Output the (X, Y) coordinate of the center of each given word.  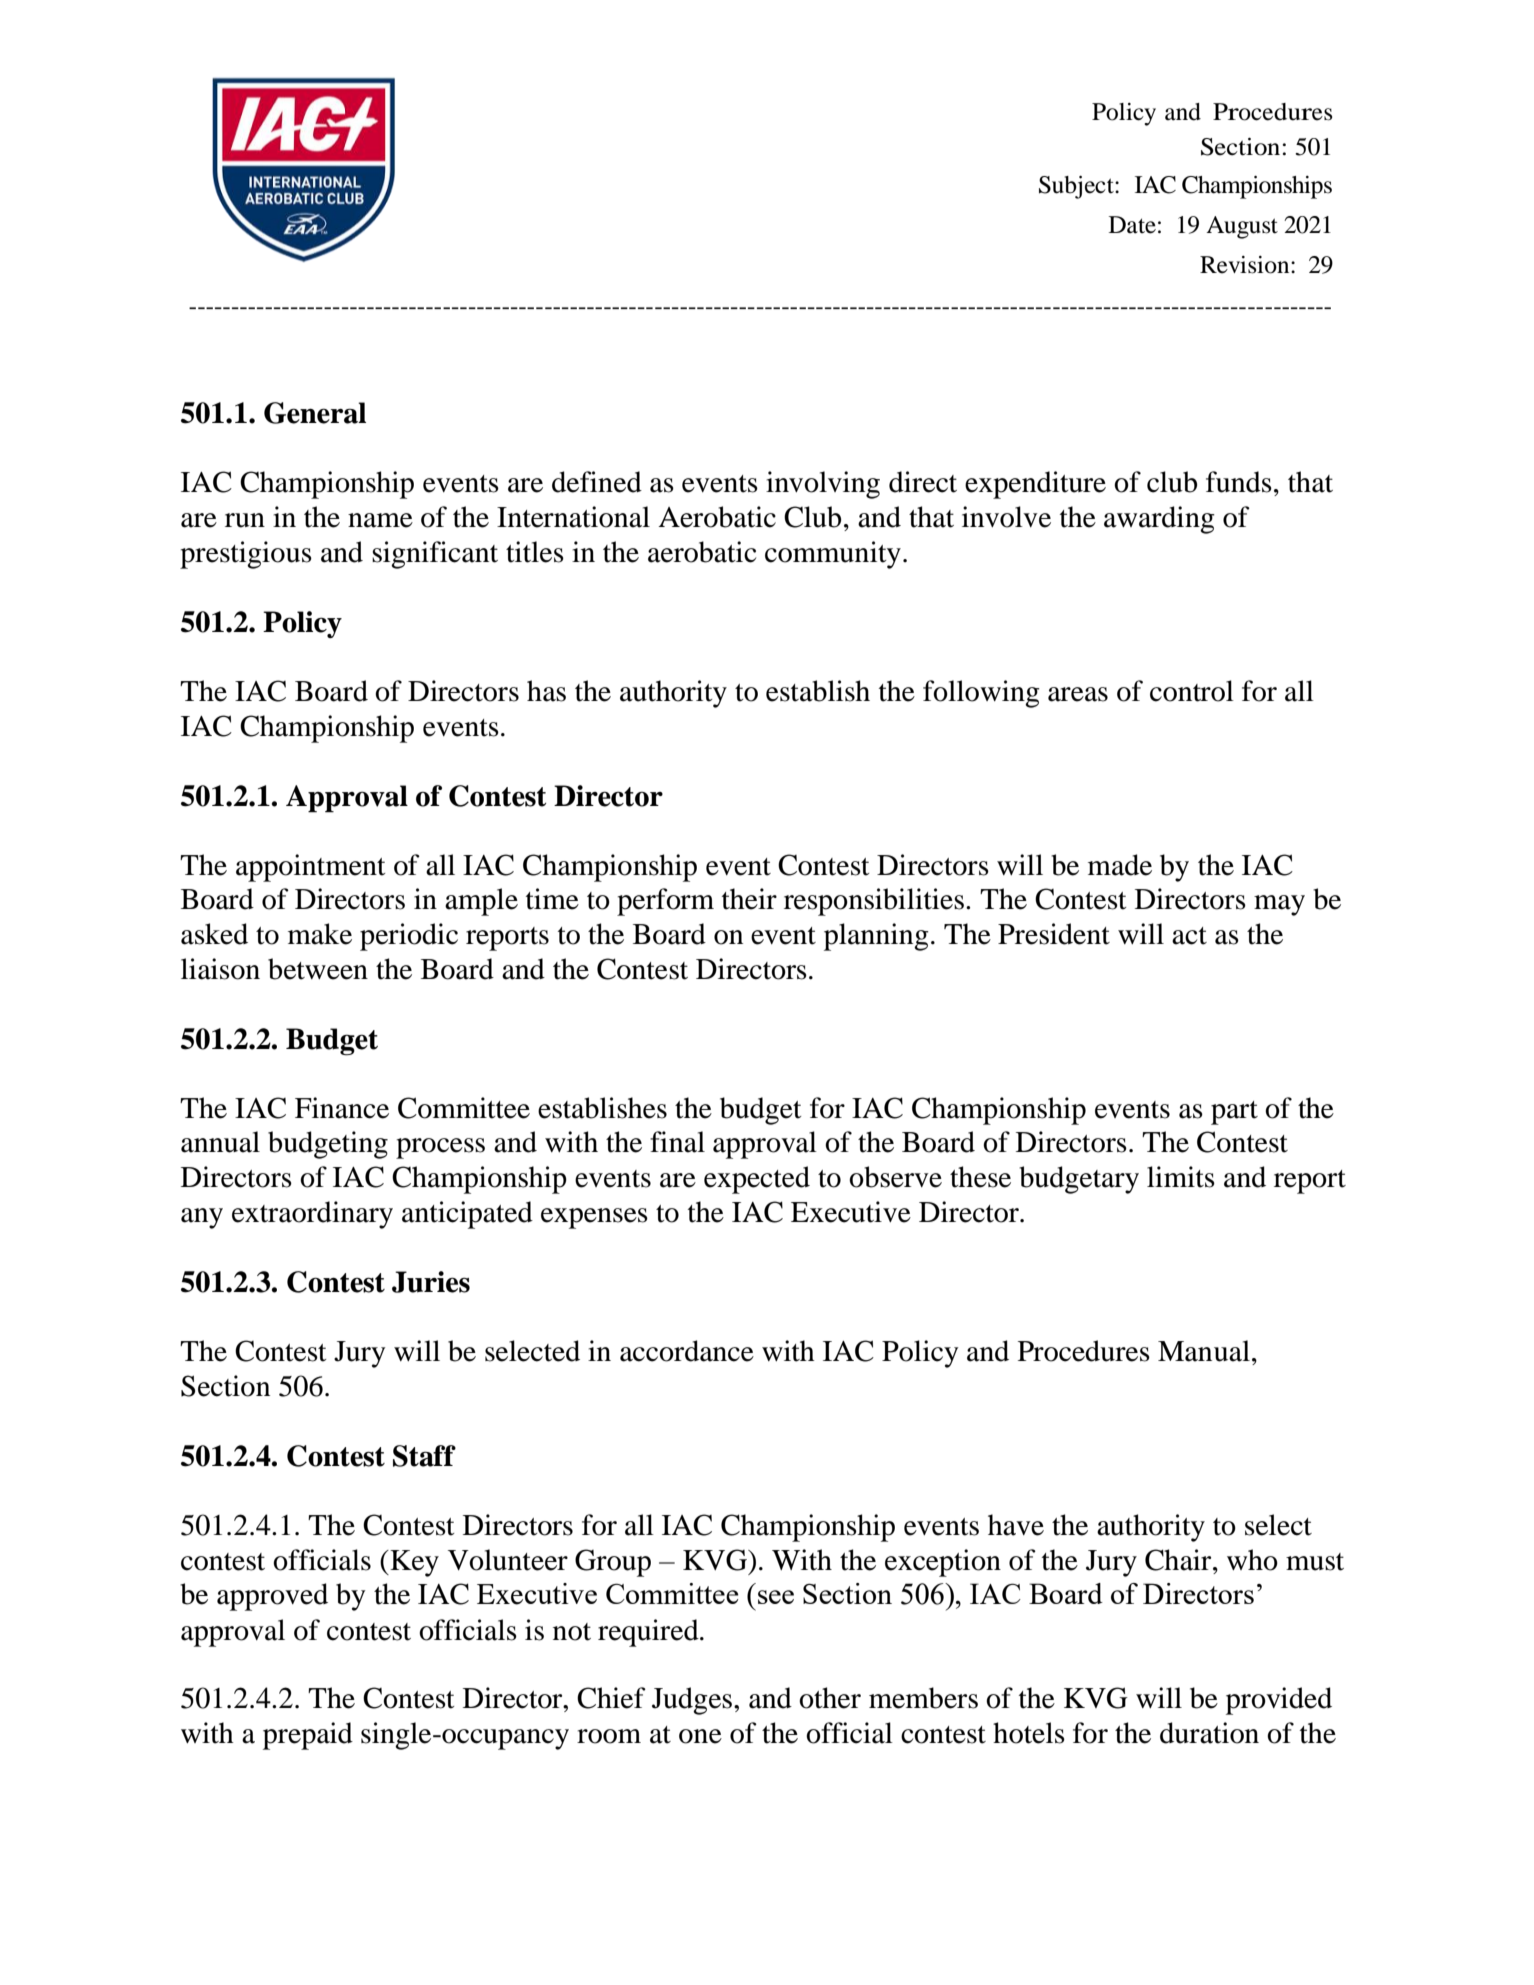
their (749, 899)
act (1189, 936)
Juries (431, 1282)
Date (1132, 225)
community (833, 555)
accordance (687, 1351)
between (318, 969)
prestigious (246, 555)
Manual (1204, 1351)
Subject (1077, 187)
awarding (1159, 520)
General (315, 413)
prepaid (308, 1736)
